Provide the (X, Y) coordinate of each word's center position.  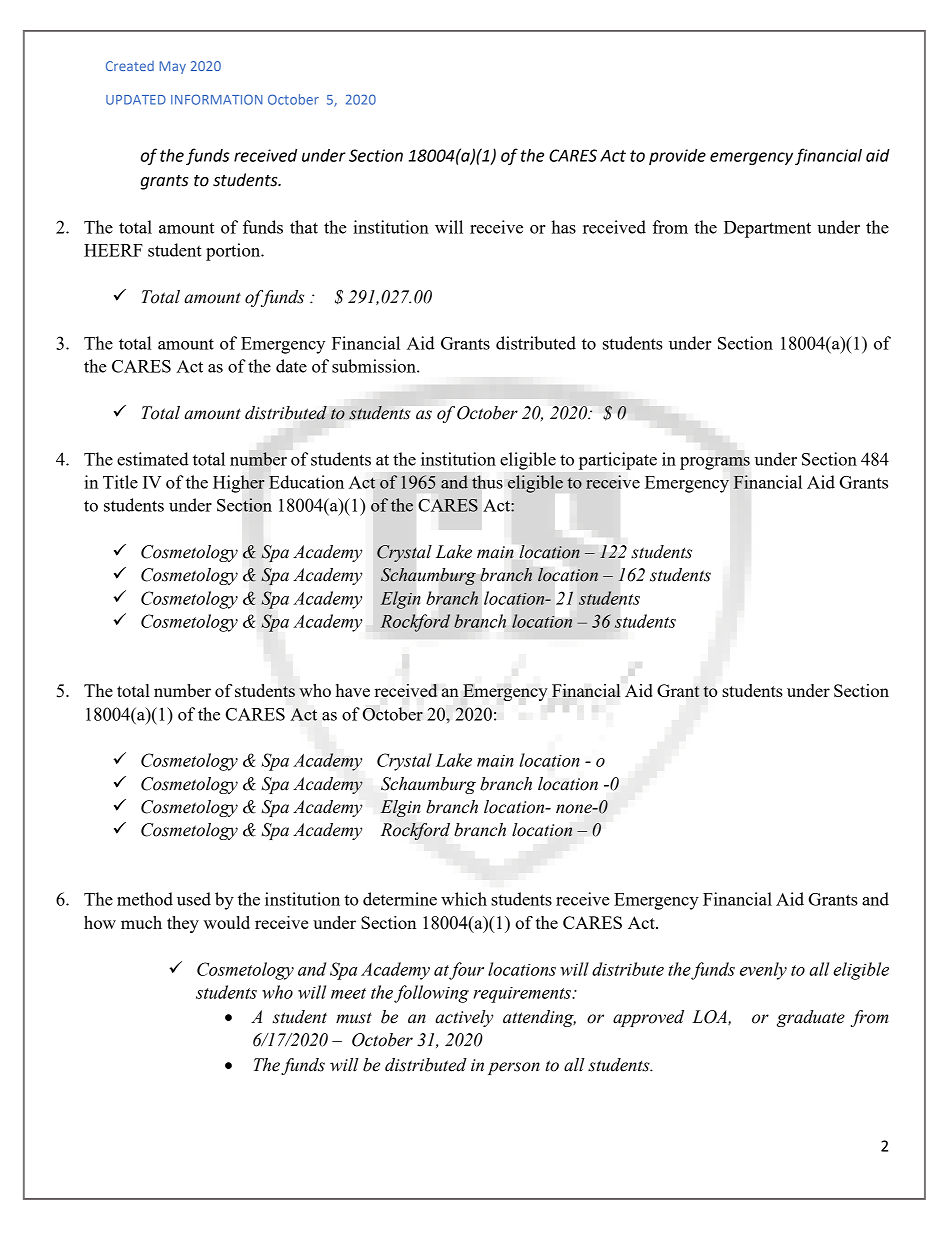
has (563, 227)
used (194, 899)
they (183, 924)
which (464, 899)
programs (715, 463)
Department (767, 229)
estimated (153, 459)
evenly (763, 971)
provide (677, 157)
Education (306, 482)
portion (234, 252)
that (304, 227)
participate (618, 461)
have (353, 690)
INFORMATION (217, 99)
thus (487, 482)
